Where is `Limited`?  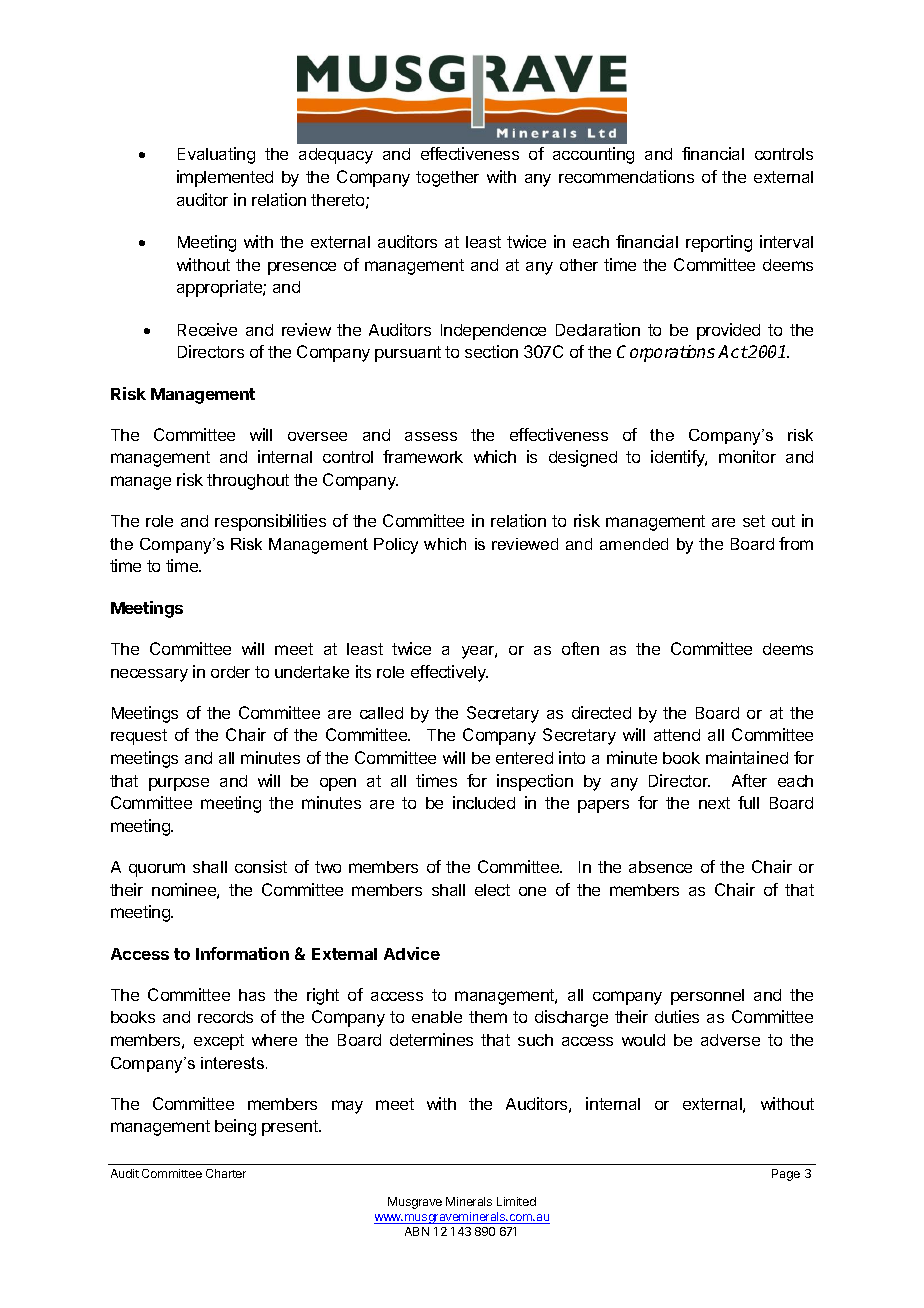 Limited is located at coordinates (516, 1201).
